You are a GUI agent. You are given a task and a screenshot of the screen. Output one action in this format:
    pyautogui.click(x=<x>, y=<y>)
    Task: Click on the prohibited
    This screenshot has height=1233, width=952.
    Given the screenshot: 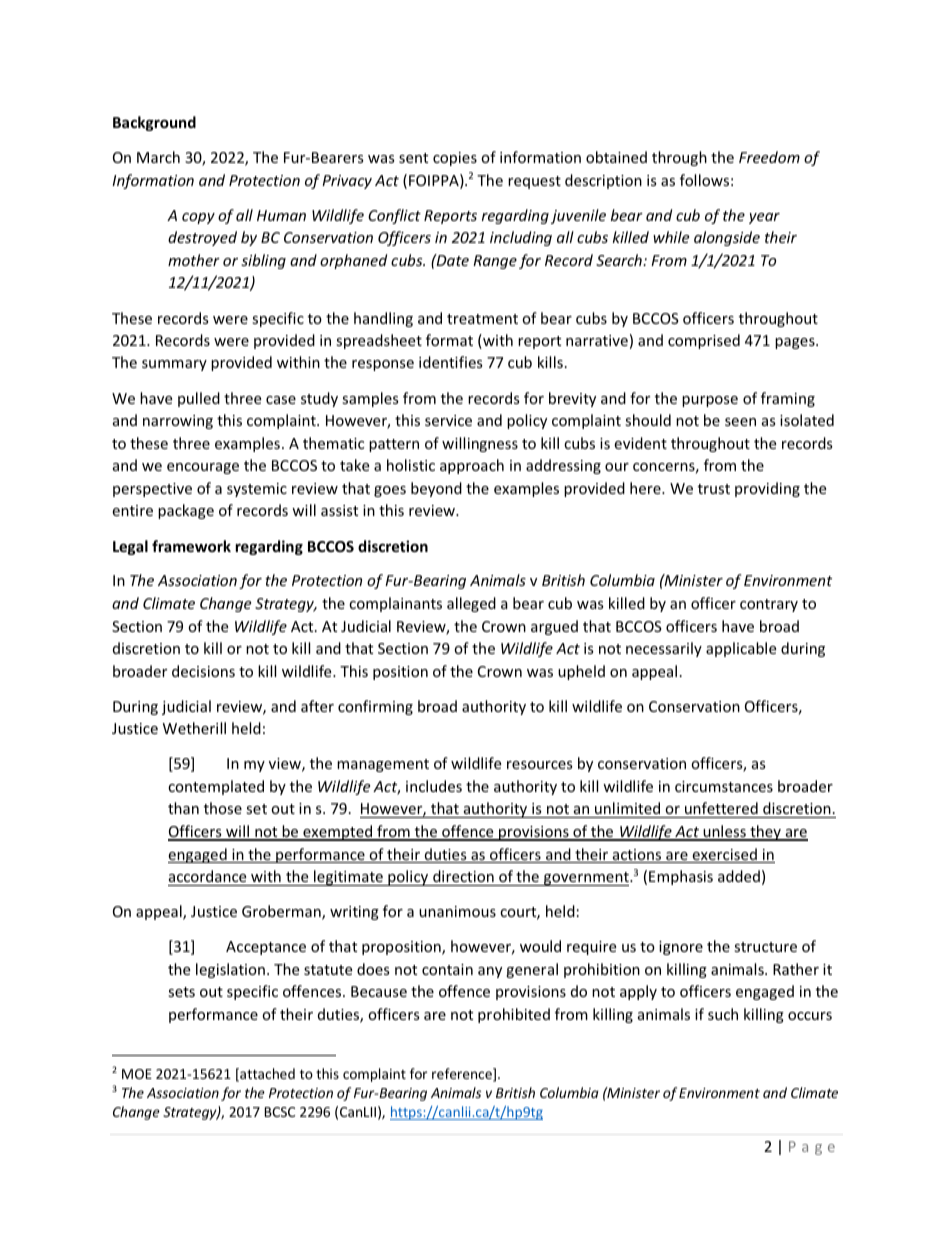 What is the action you would take?
    pyautogui.click(x=514, y=1015)
